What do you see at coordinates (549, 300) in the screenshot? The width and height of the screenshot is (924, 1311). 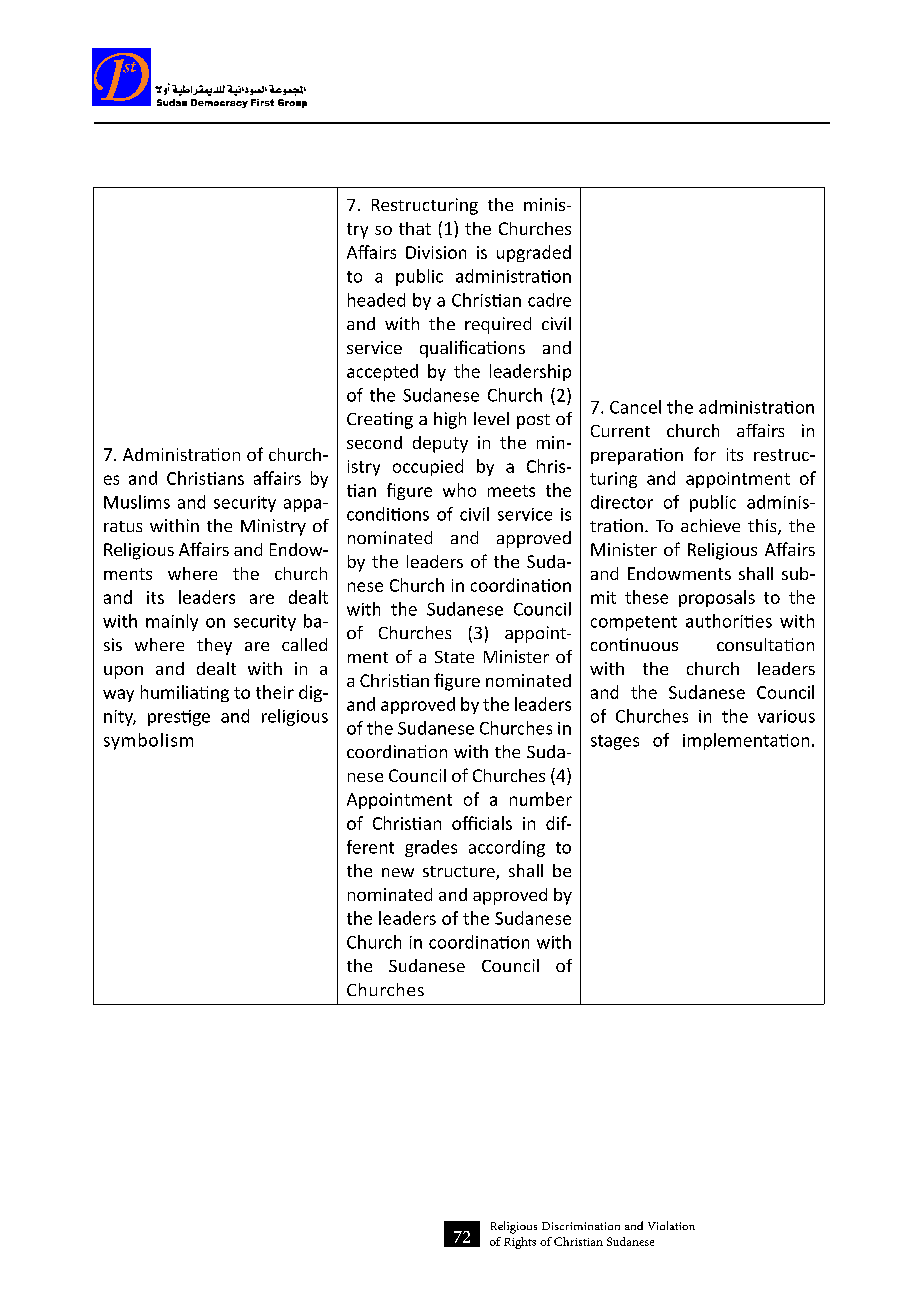 I see `cadre` at bounding box center [549, 300].
